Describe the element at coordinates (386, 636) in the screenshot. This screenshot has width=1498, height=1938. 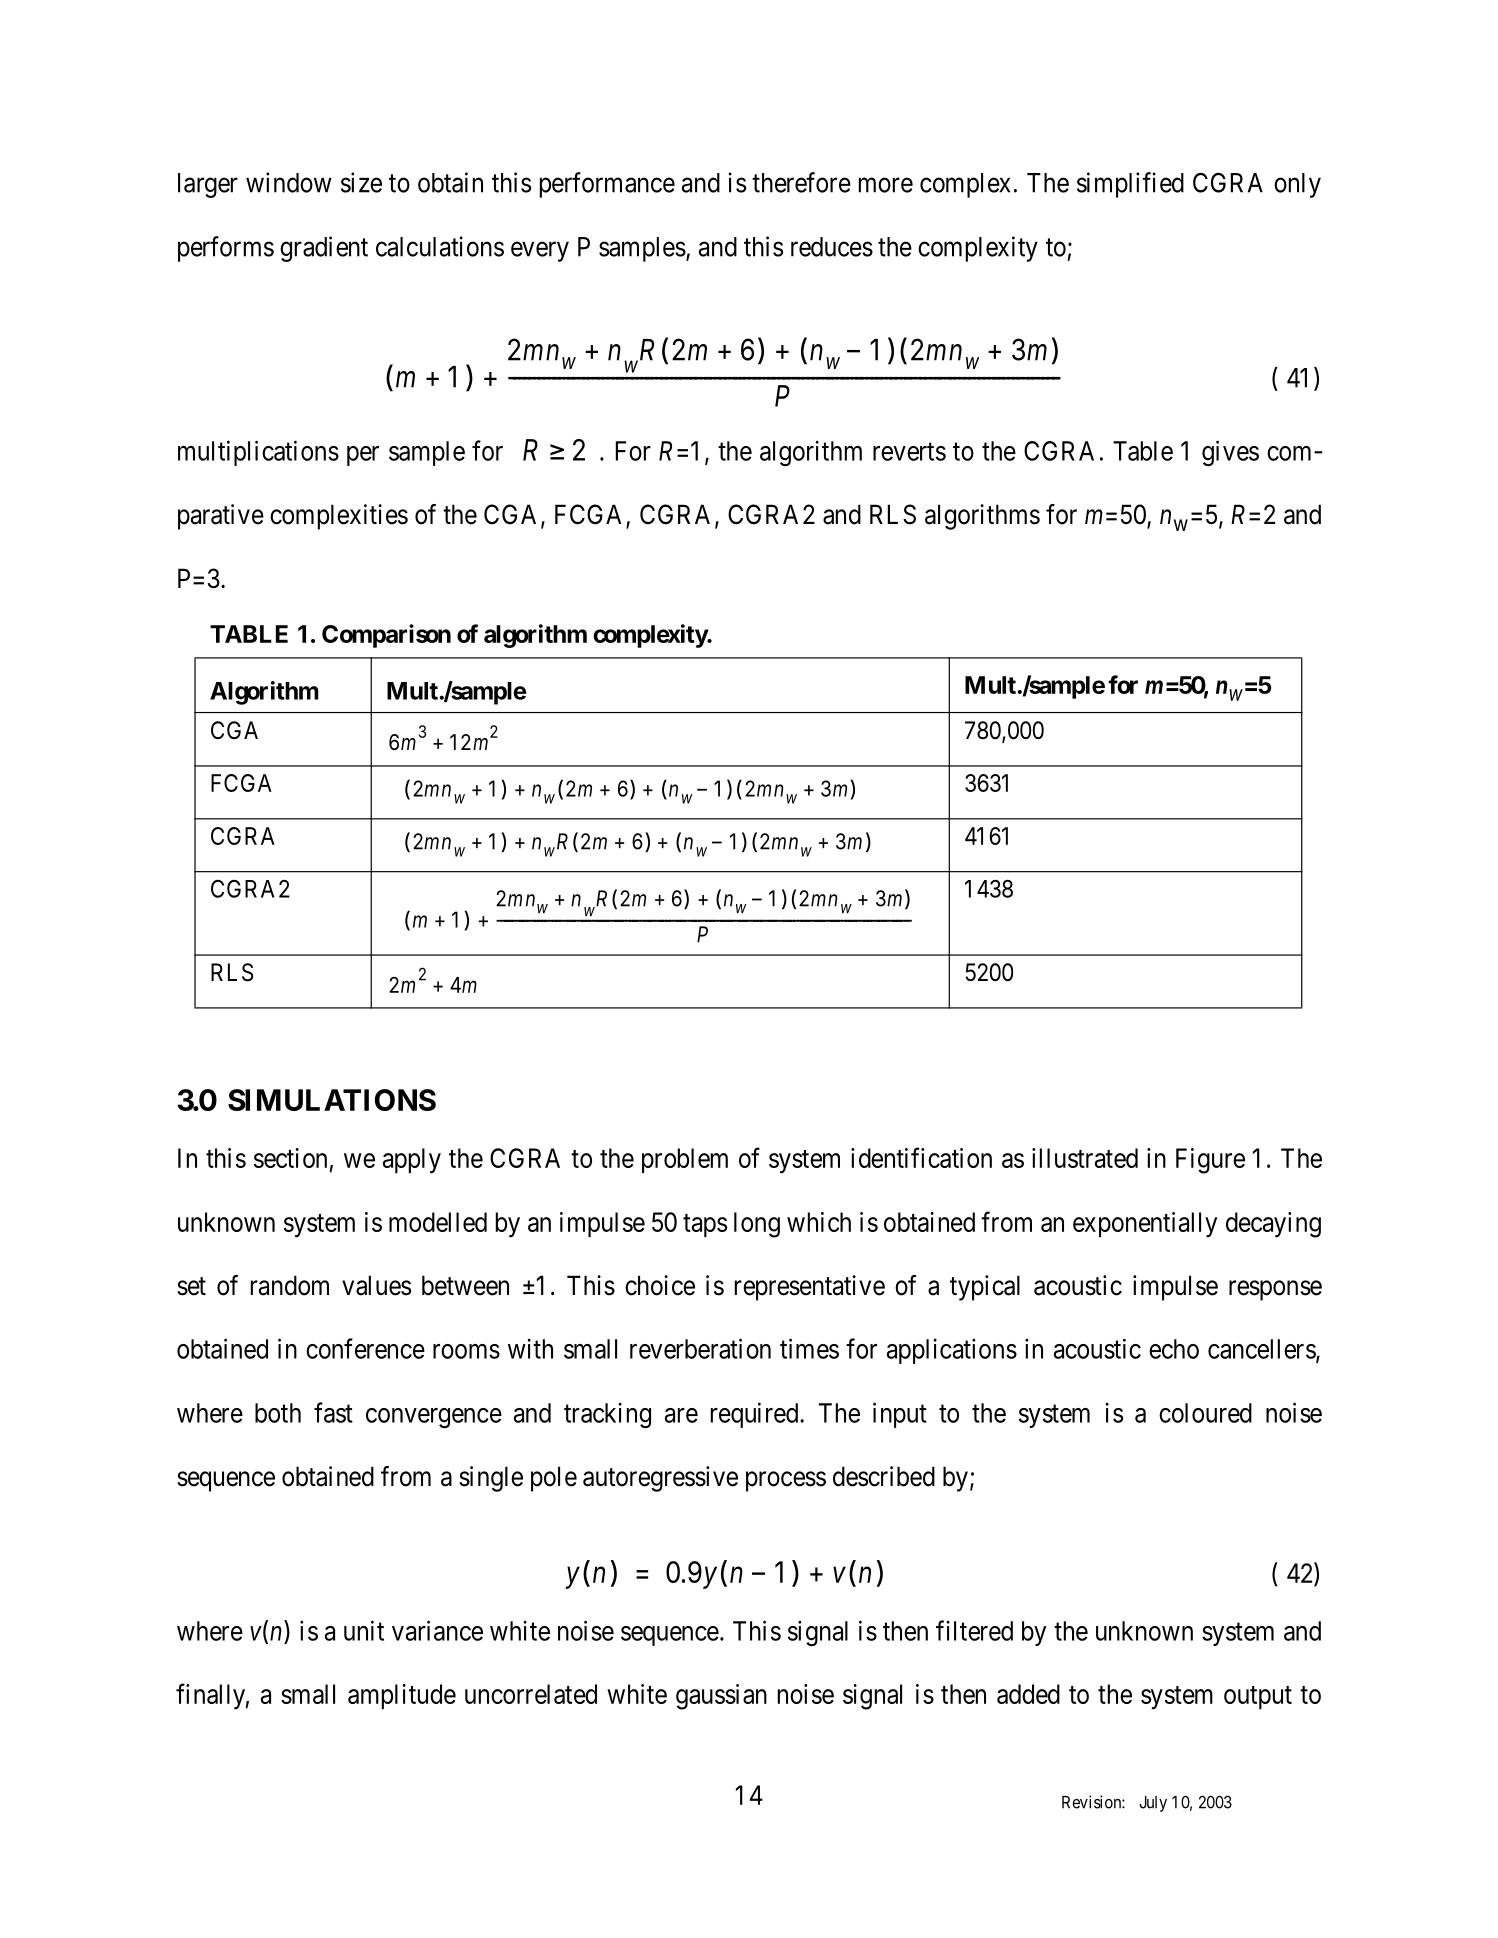
I see `Comparison` at that location.
